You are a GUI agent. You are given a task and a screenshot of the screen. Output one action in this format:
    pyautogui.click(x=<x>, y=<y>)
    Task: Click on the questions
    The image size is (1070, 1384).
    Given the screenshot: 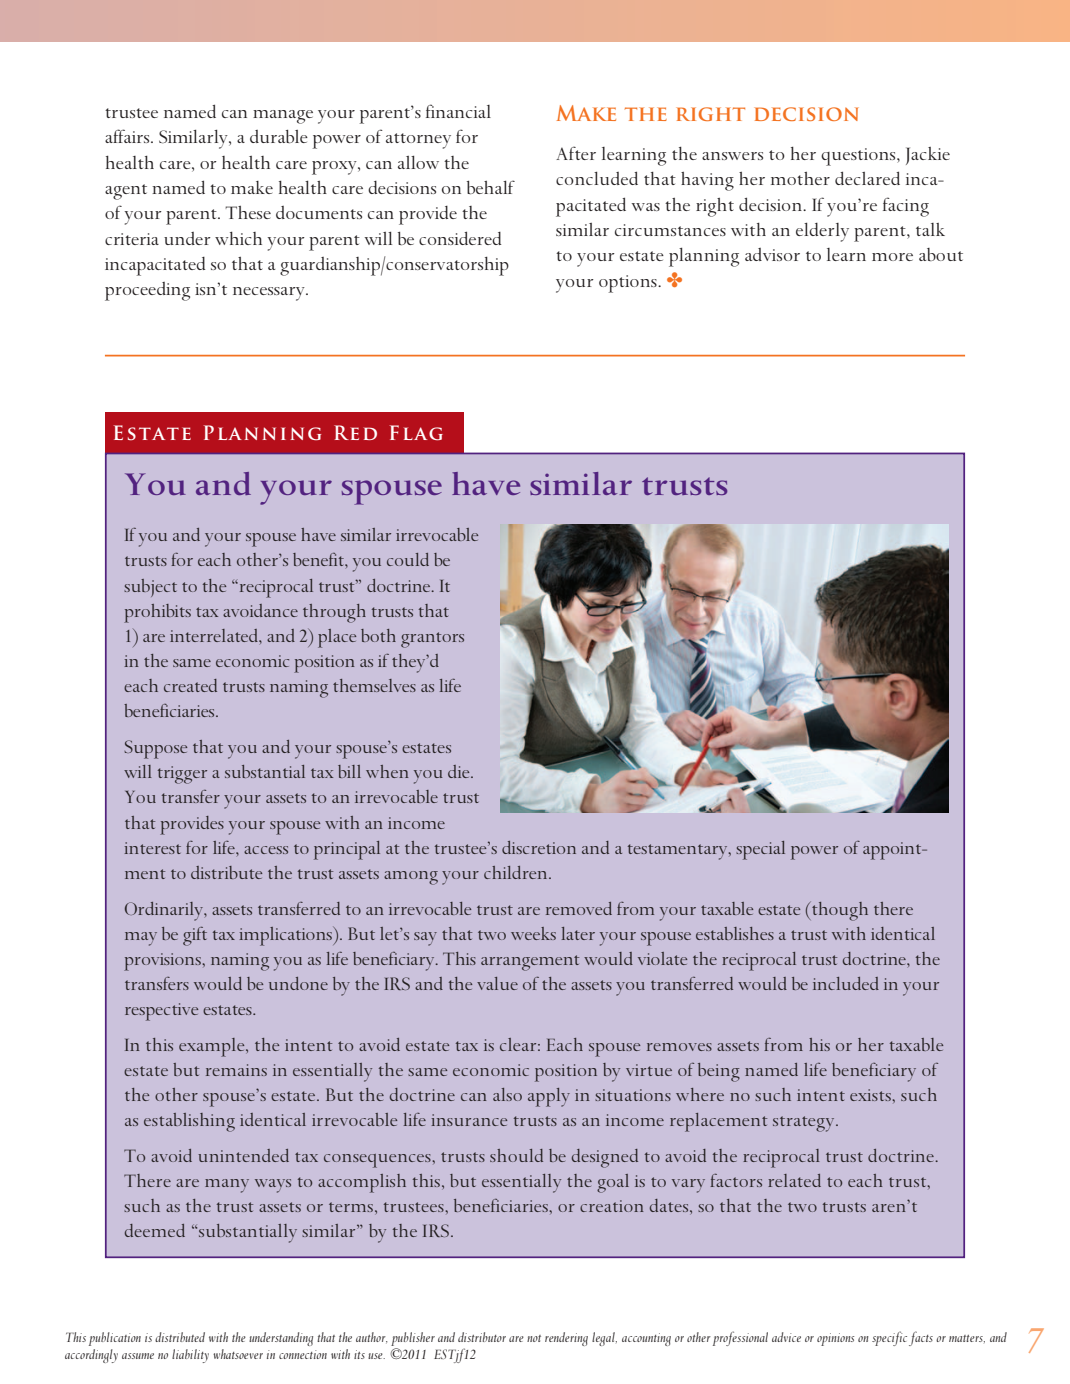 What is the action you would take?
    pyautogui.click(x=859, y=157)
